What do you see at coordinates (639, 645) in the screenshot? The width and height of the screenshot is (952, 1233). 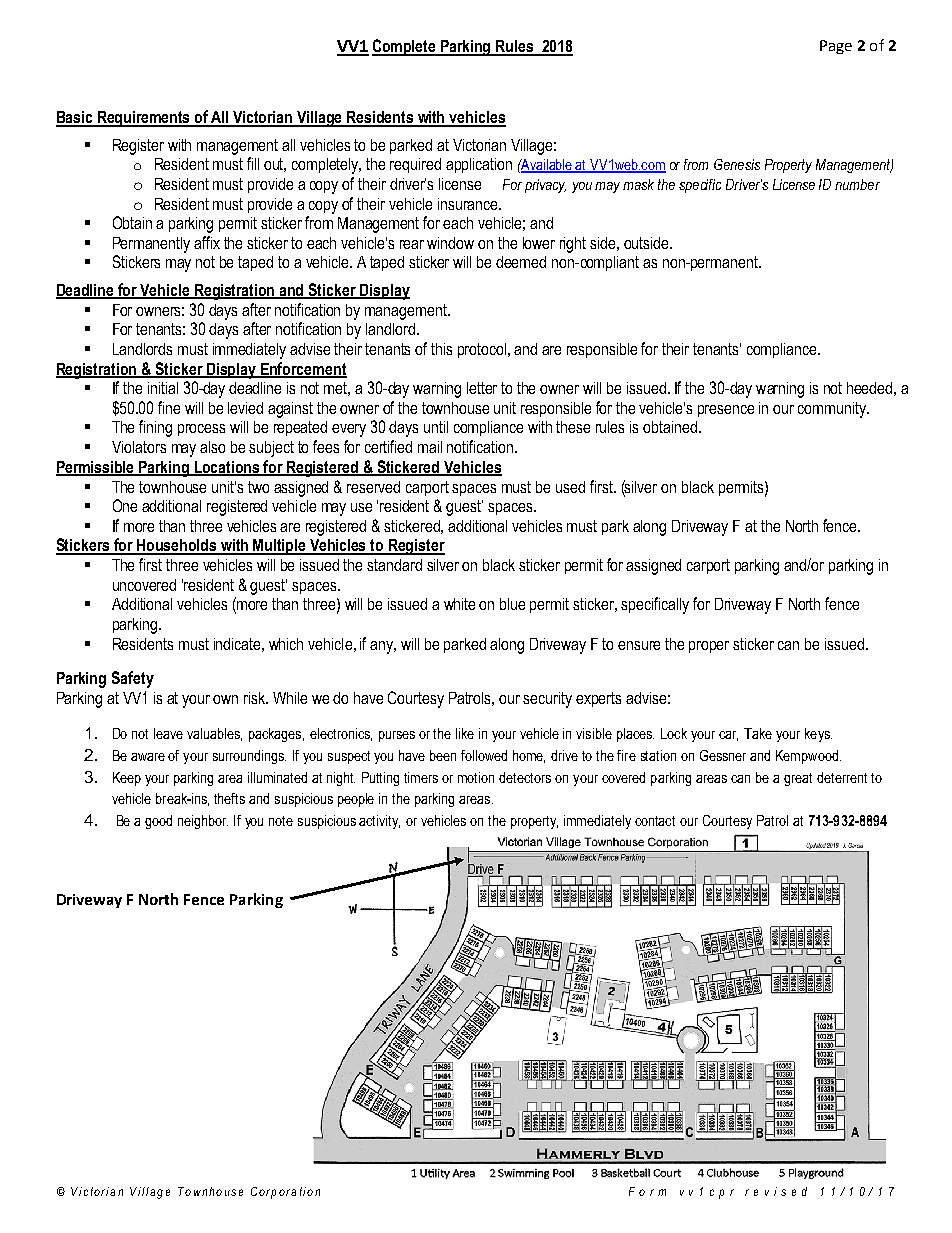 I see `ensure` at bounding box center [639, 645].
